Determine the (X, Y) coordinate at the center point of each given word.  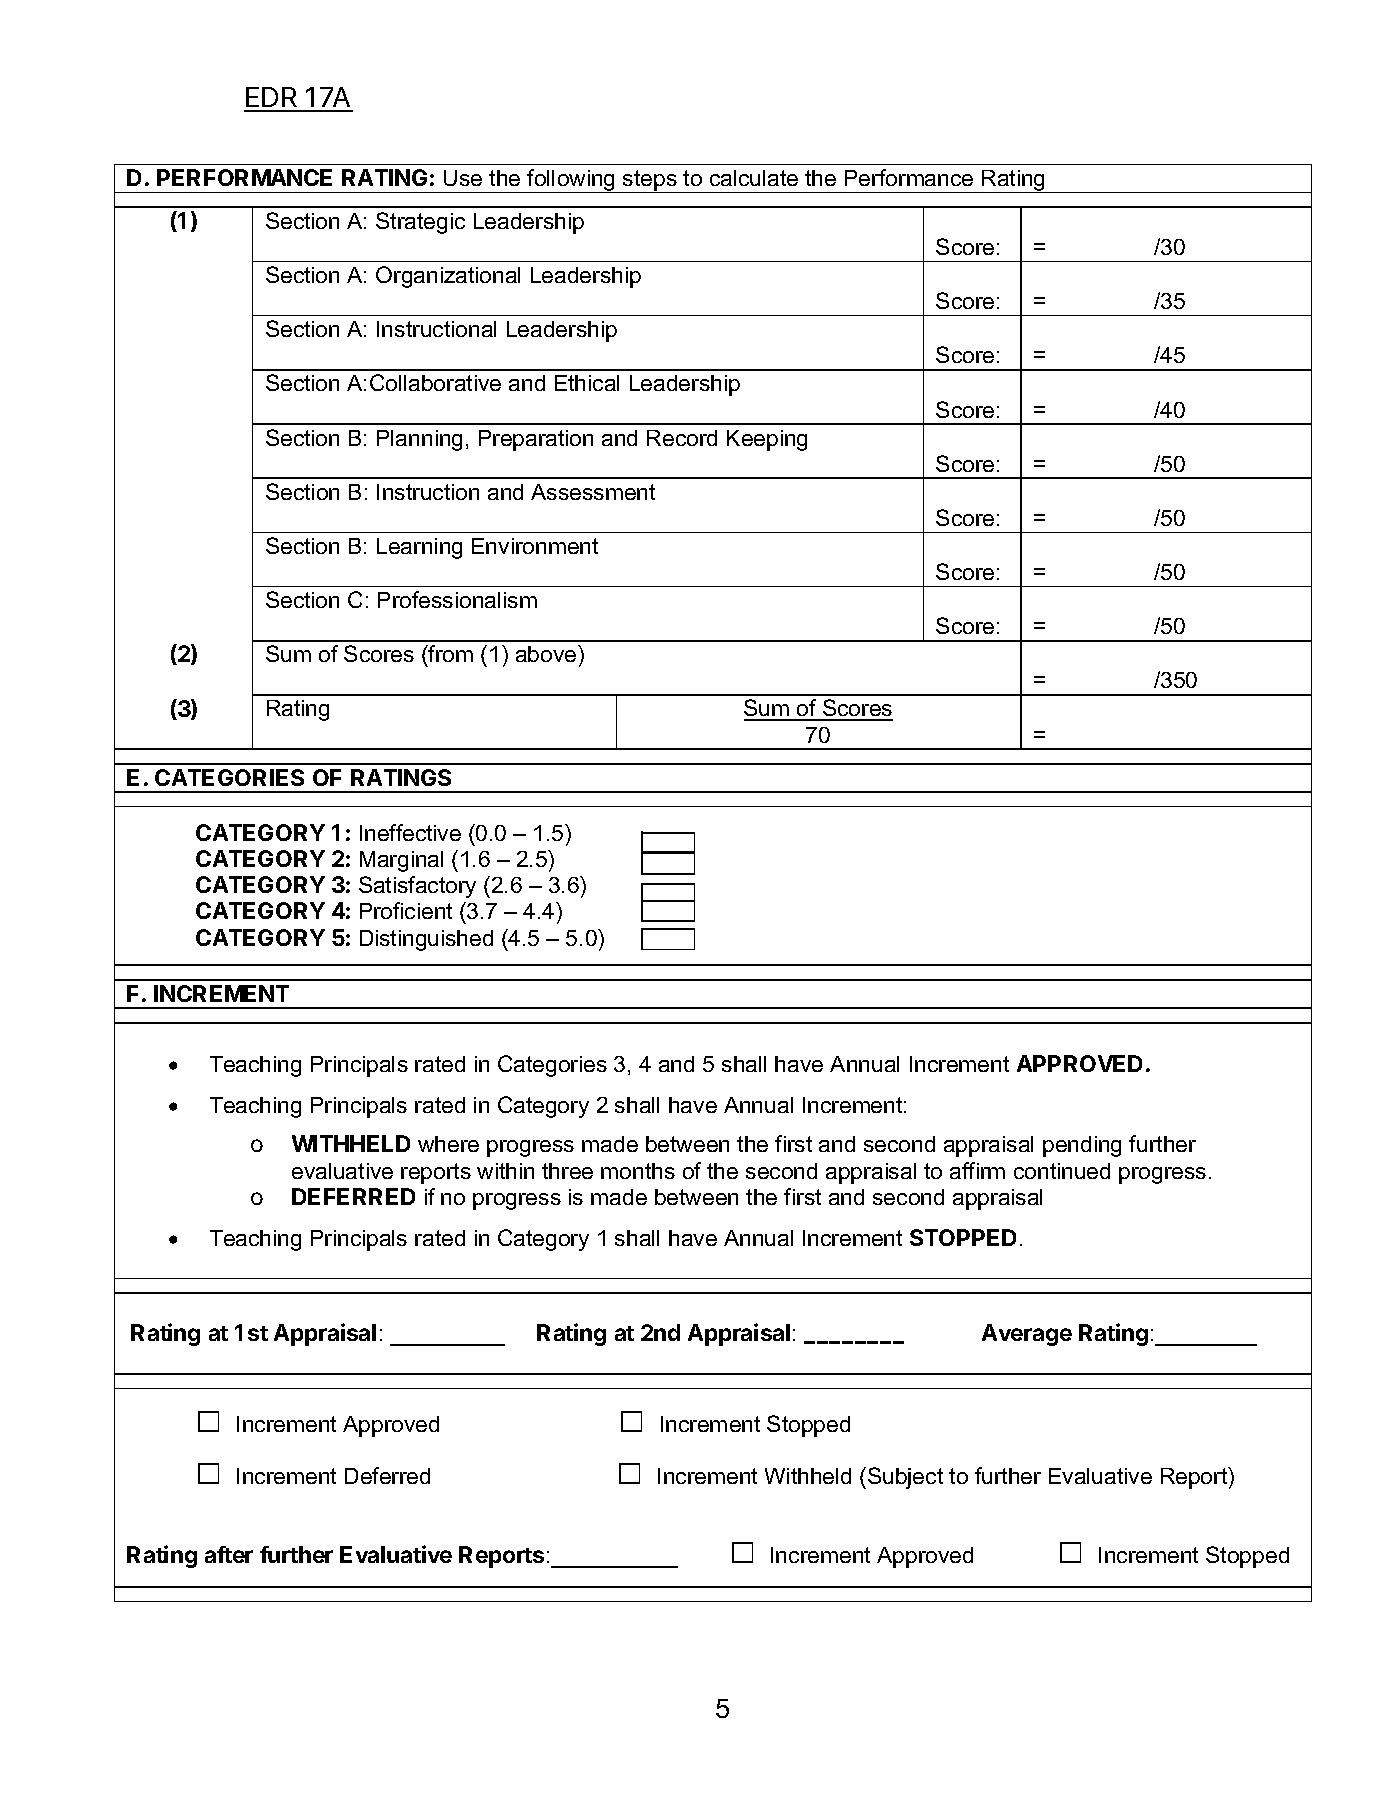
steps (650, 181)
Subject (905, 1478)
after (229, 1554)
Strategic (420, 223)
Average (1027, 1335)
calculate (754, 178)
